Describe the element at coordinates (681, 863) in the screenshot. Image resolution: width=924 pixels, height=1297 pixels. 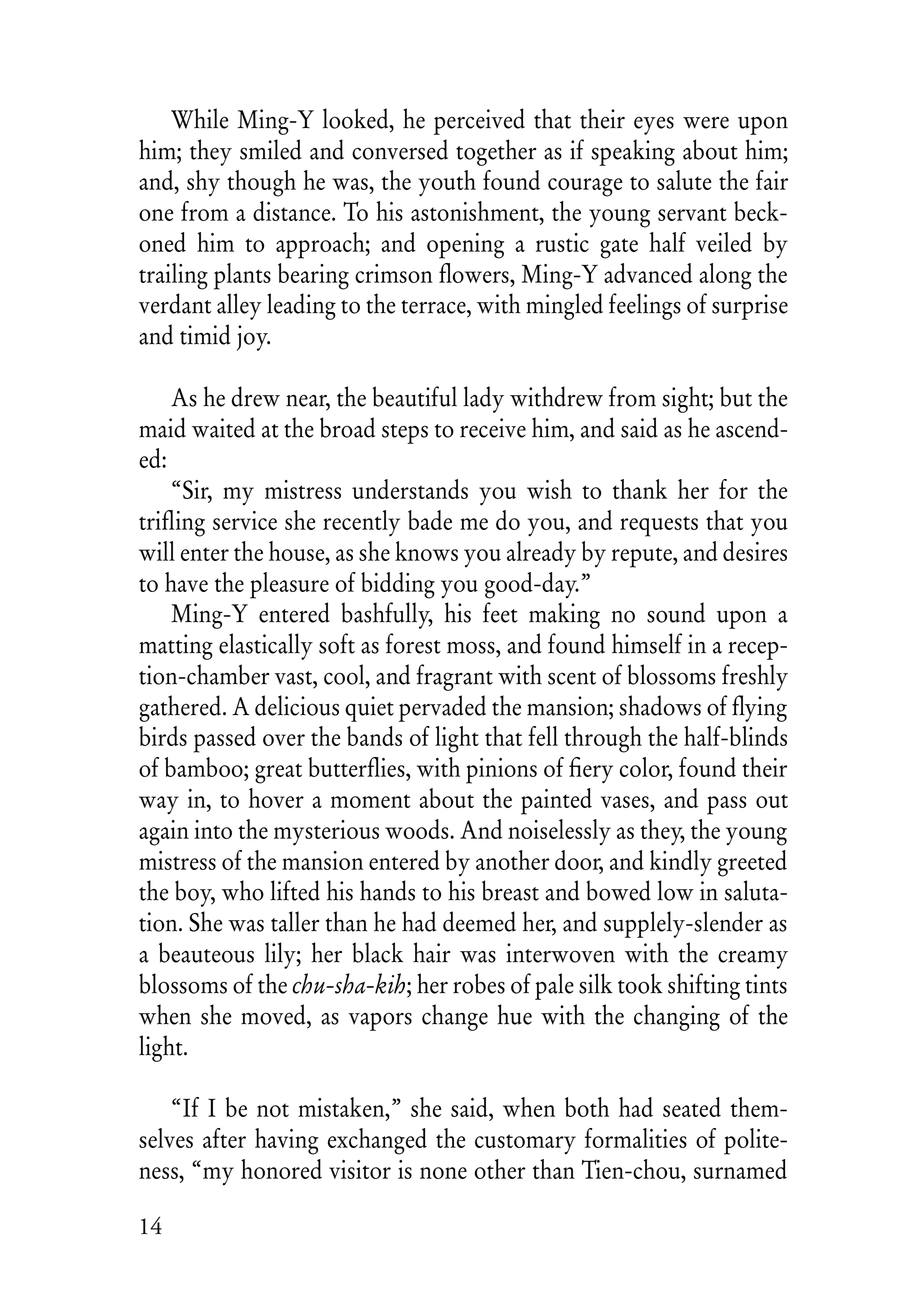
I see `kindly` at that location.
